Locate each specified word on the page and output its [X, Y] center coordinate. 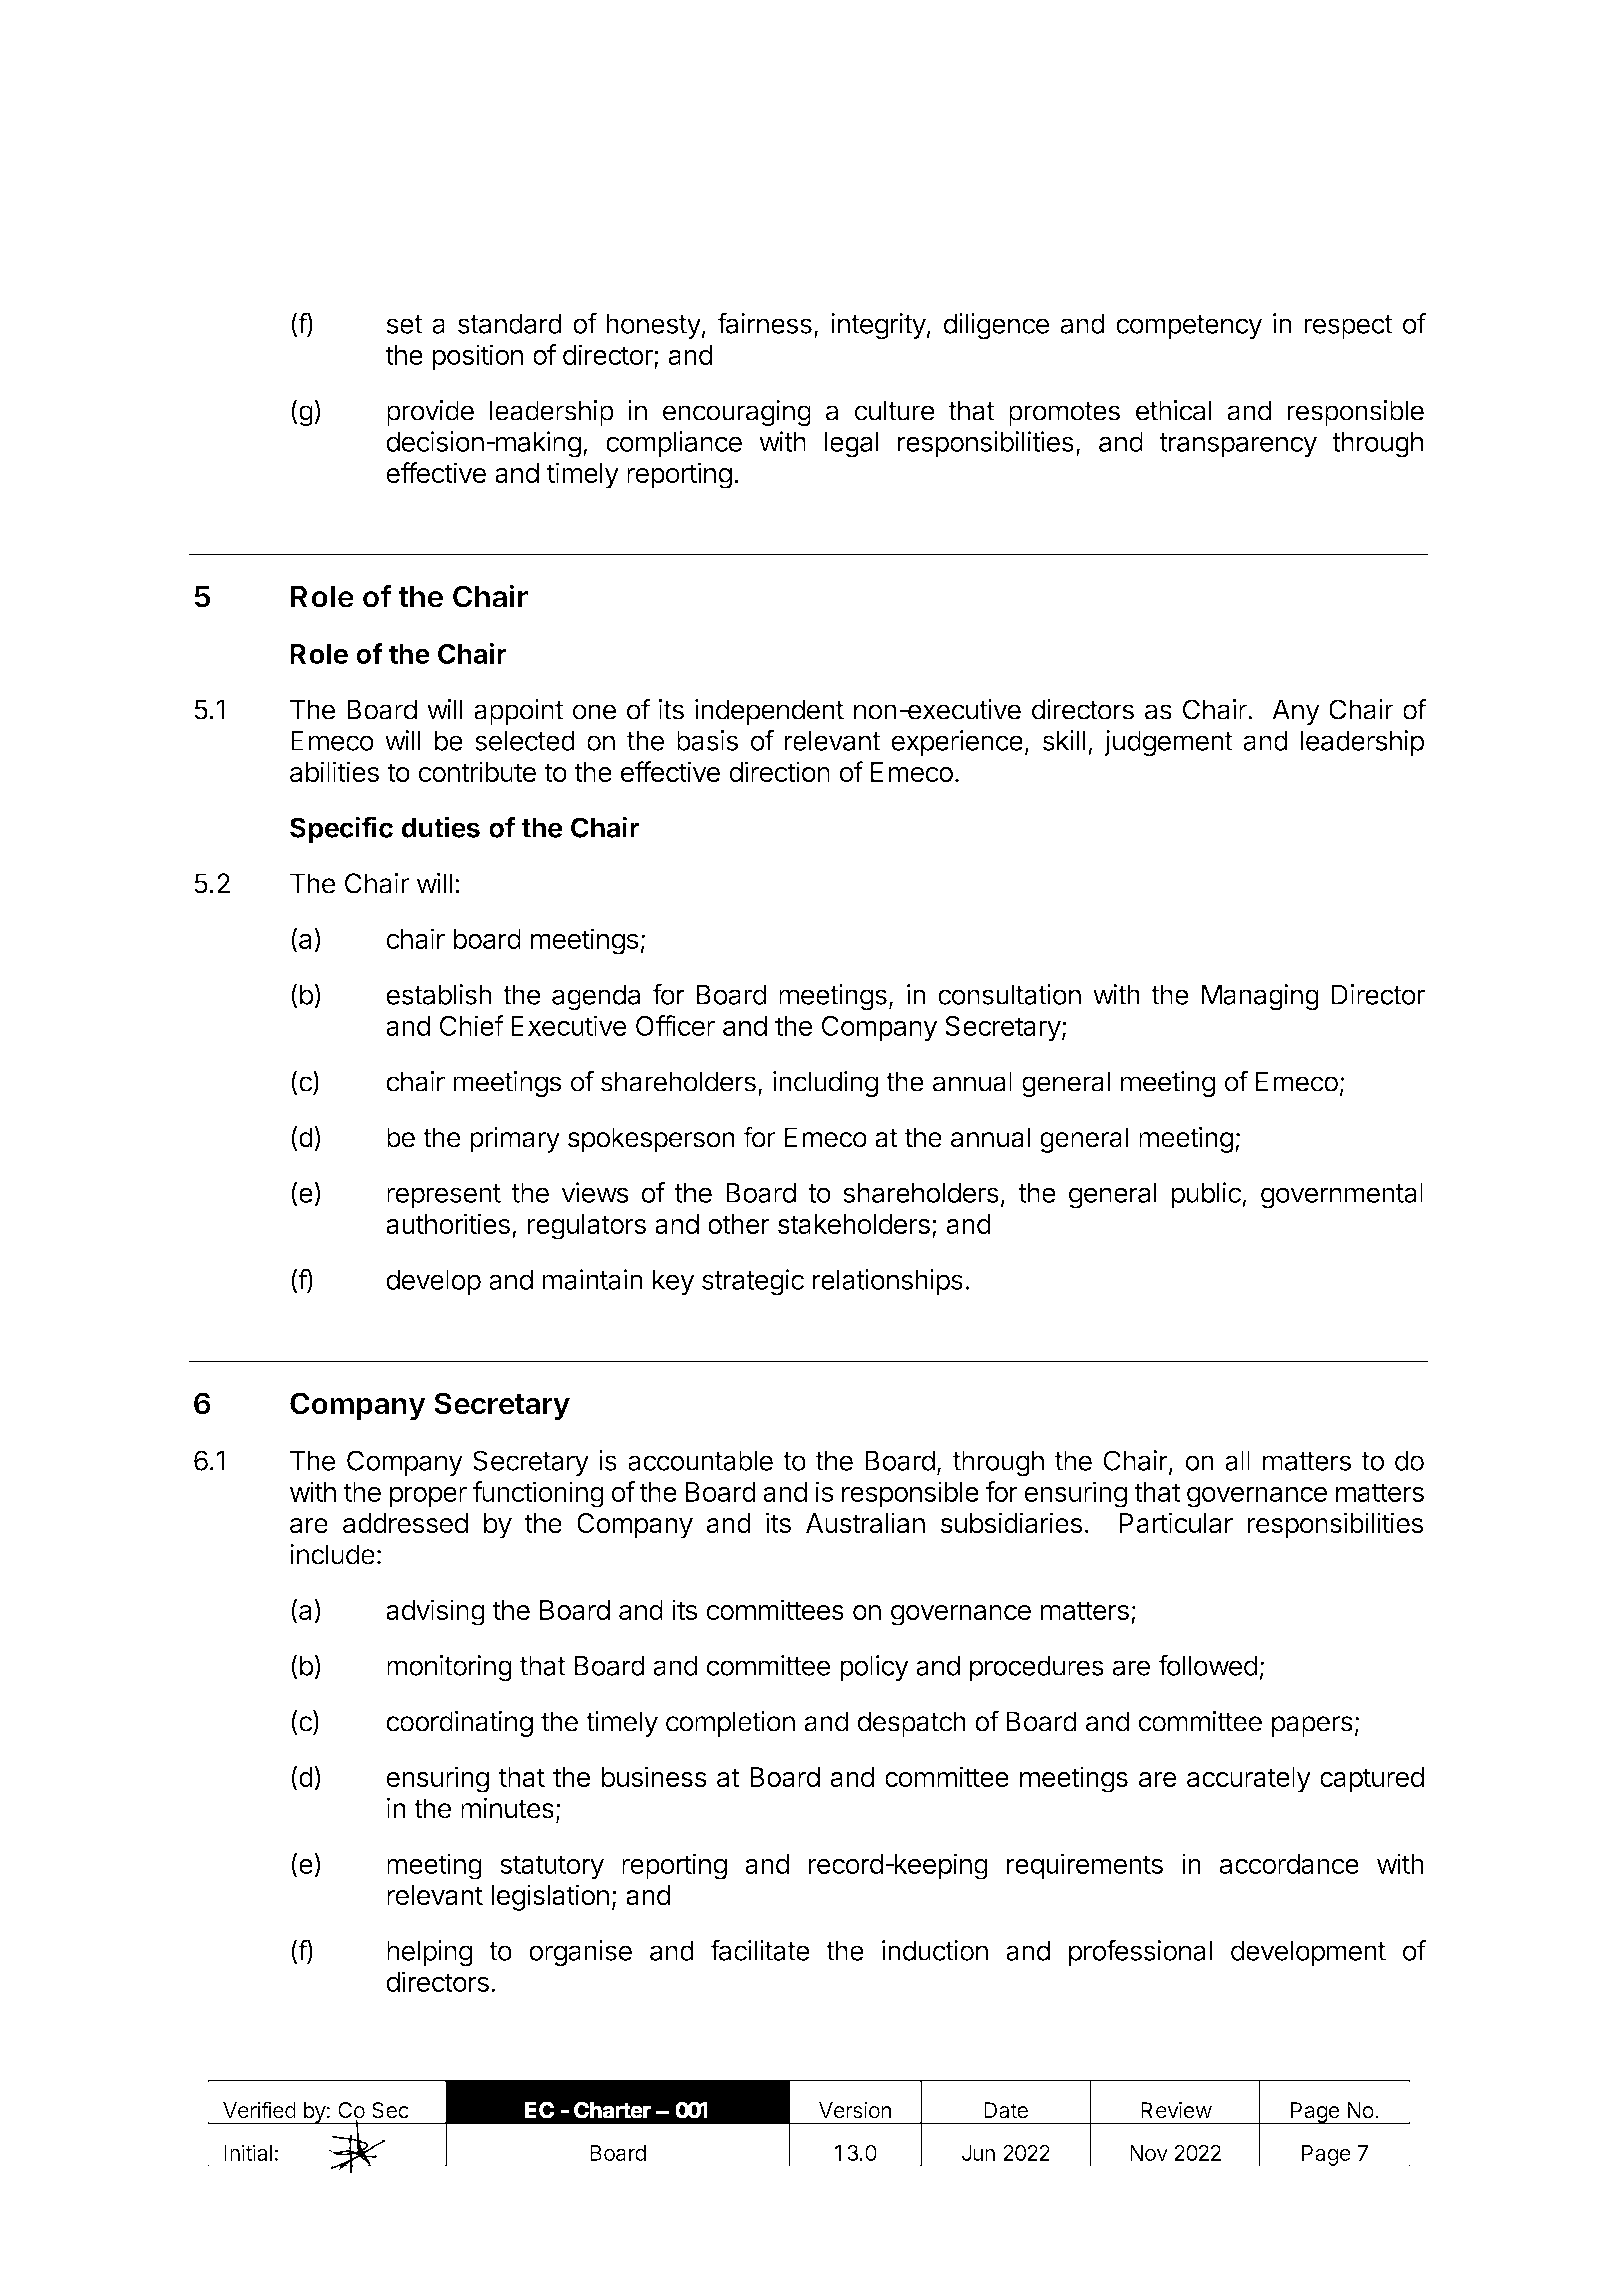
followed [1208, 1665]
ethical [1174, 410]
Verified [259, 2110]
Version [855, 2110]
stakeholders [854, 1224]
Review [1176, 2110]
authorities [448, 1223]
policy [874, 1668]
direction [779, 771]
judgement [1168, 743]
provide [430, 413]
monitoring [449, 1668]
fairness [764, 323]
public [1207, 1195]
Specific [341, 829]
